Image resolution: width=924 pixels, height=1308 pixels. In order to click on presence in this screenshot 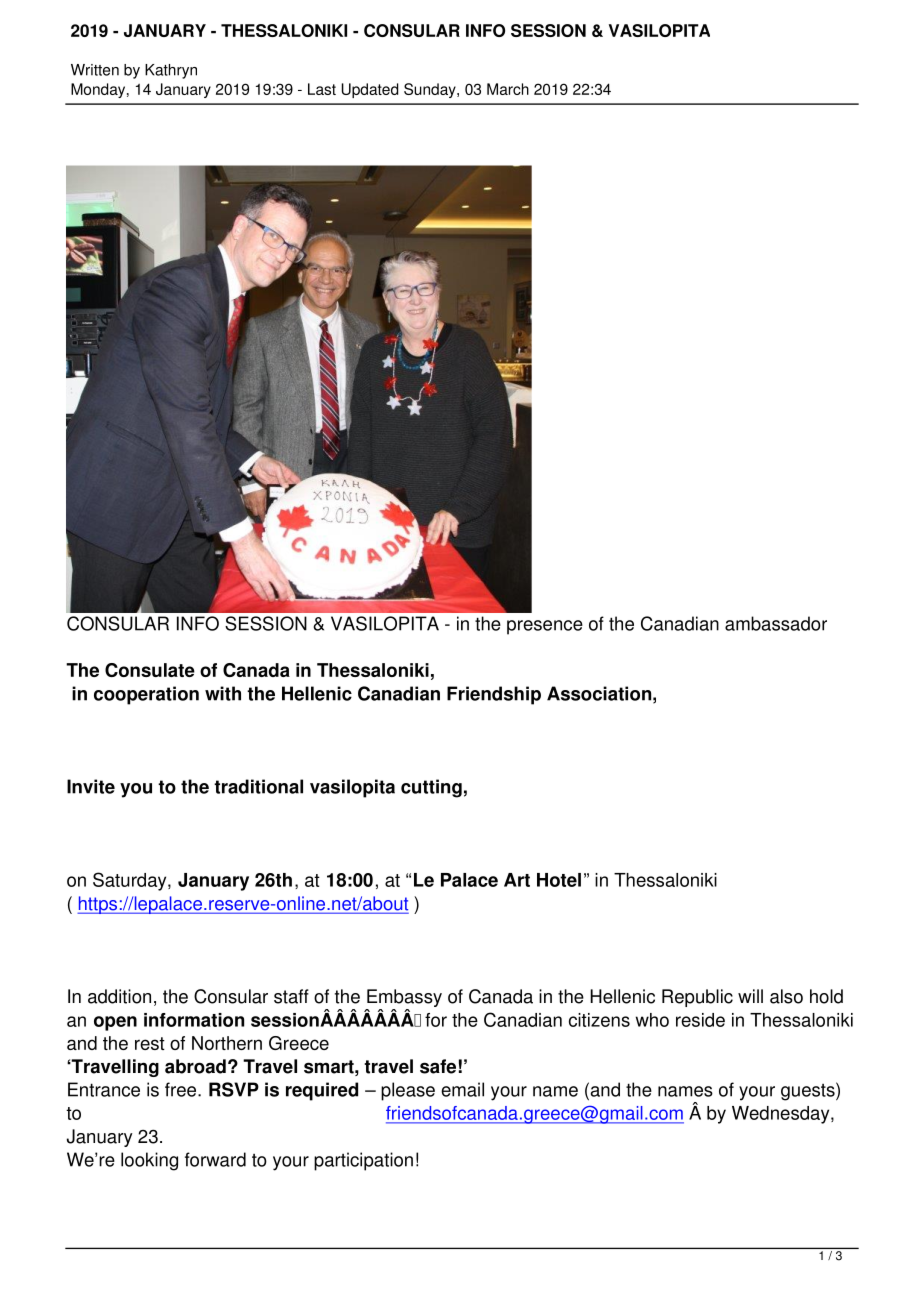, I will do `click(545, 627)`.
